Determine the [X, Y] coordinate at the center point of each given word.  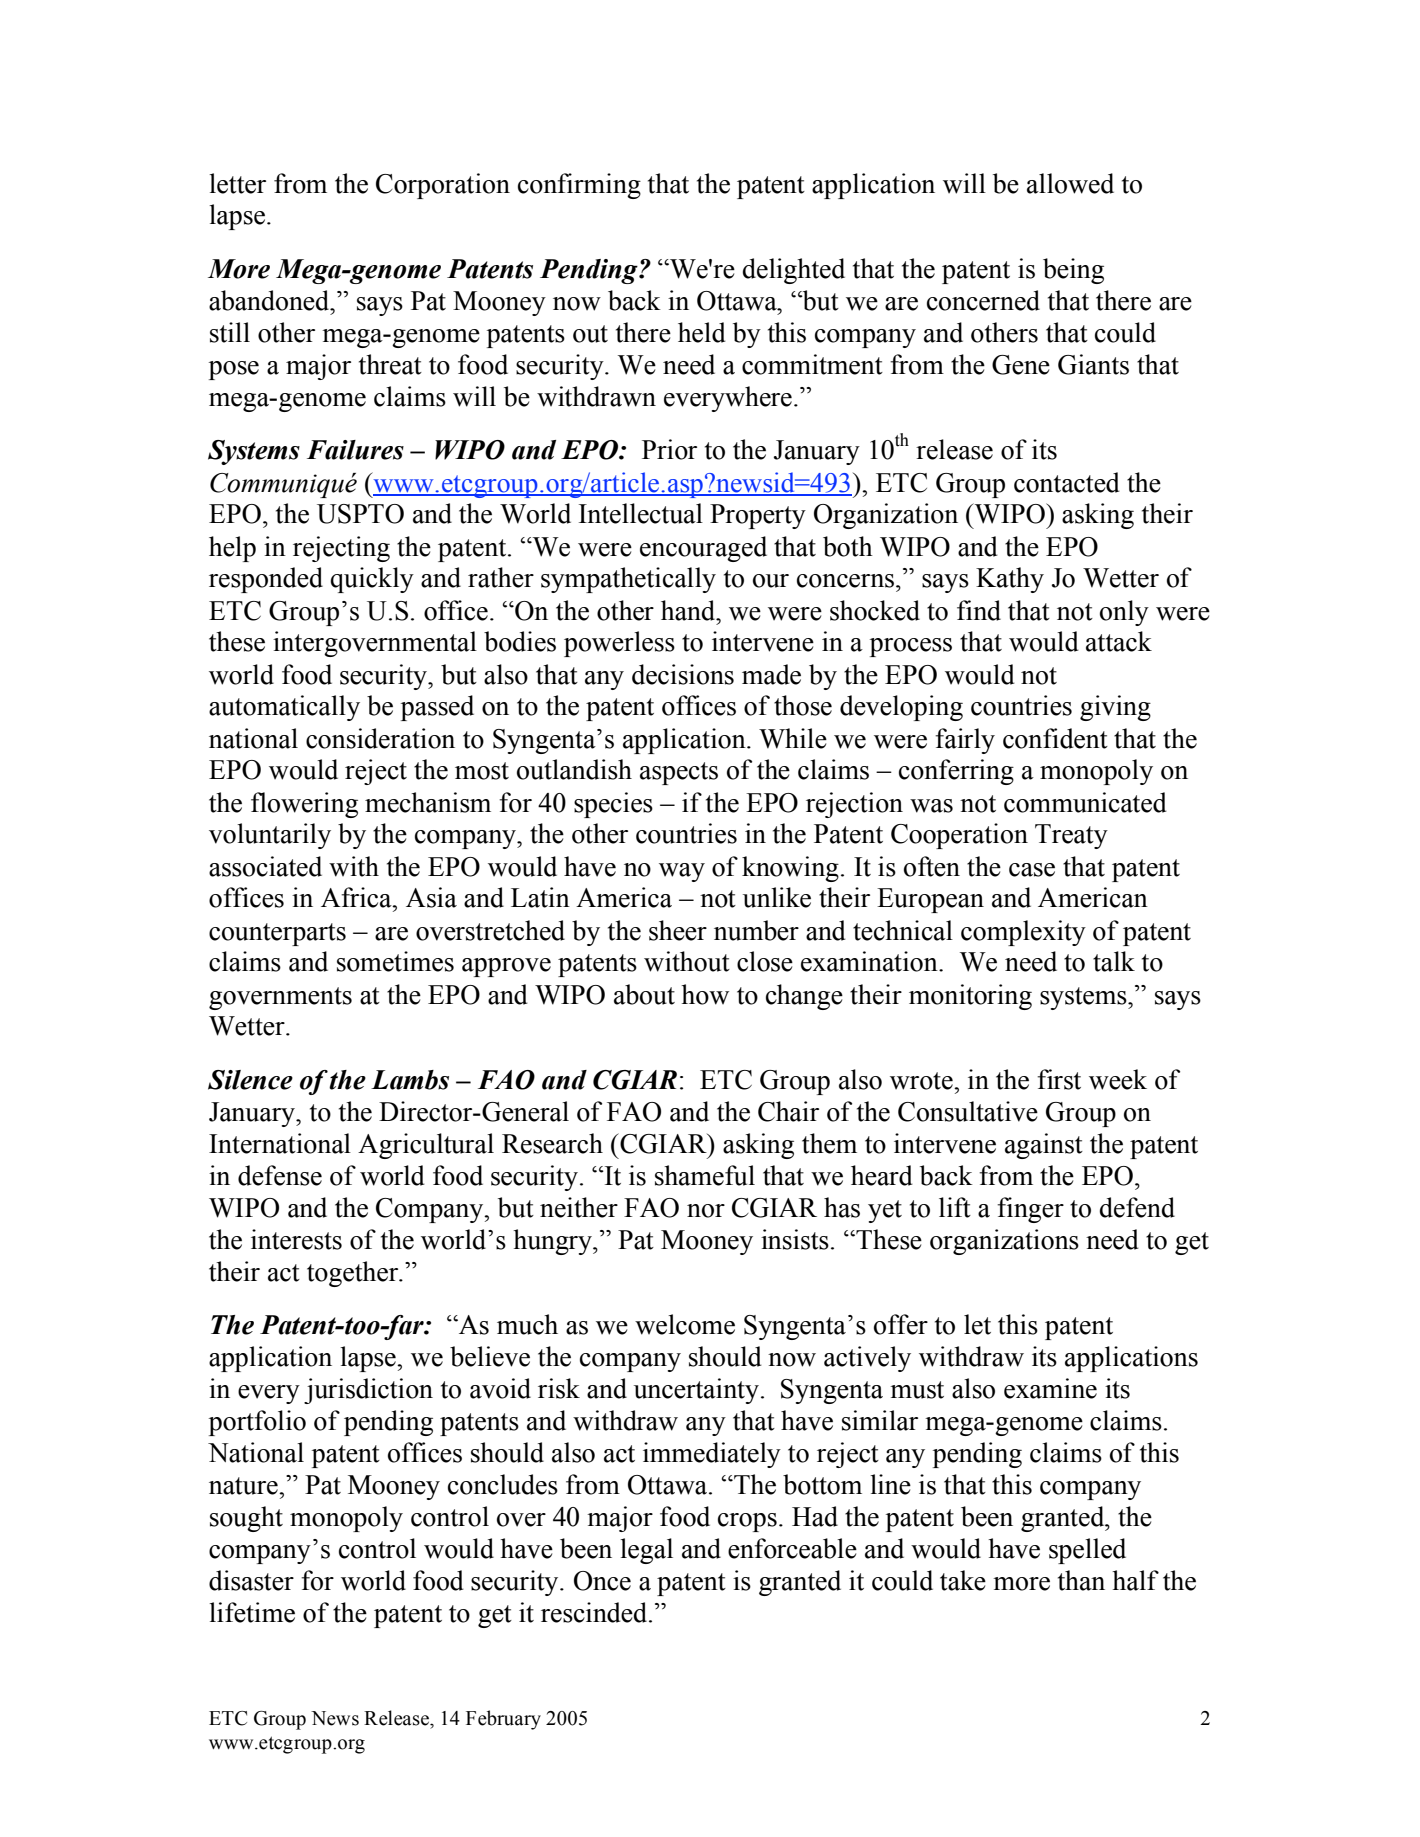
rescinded [595, 1612]
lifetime [252, 1612]
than [1081, 1580]
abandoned [270, 300]
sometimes [395, 961]
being [1073, 271]
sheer [678, 930]
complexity [1023, 933]
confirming [579, 186]
